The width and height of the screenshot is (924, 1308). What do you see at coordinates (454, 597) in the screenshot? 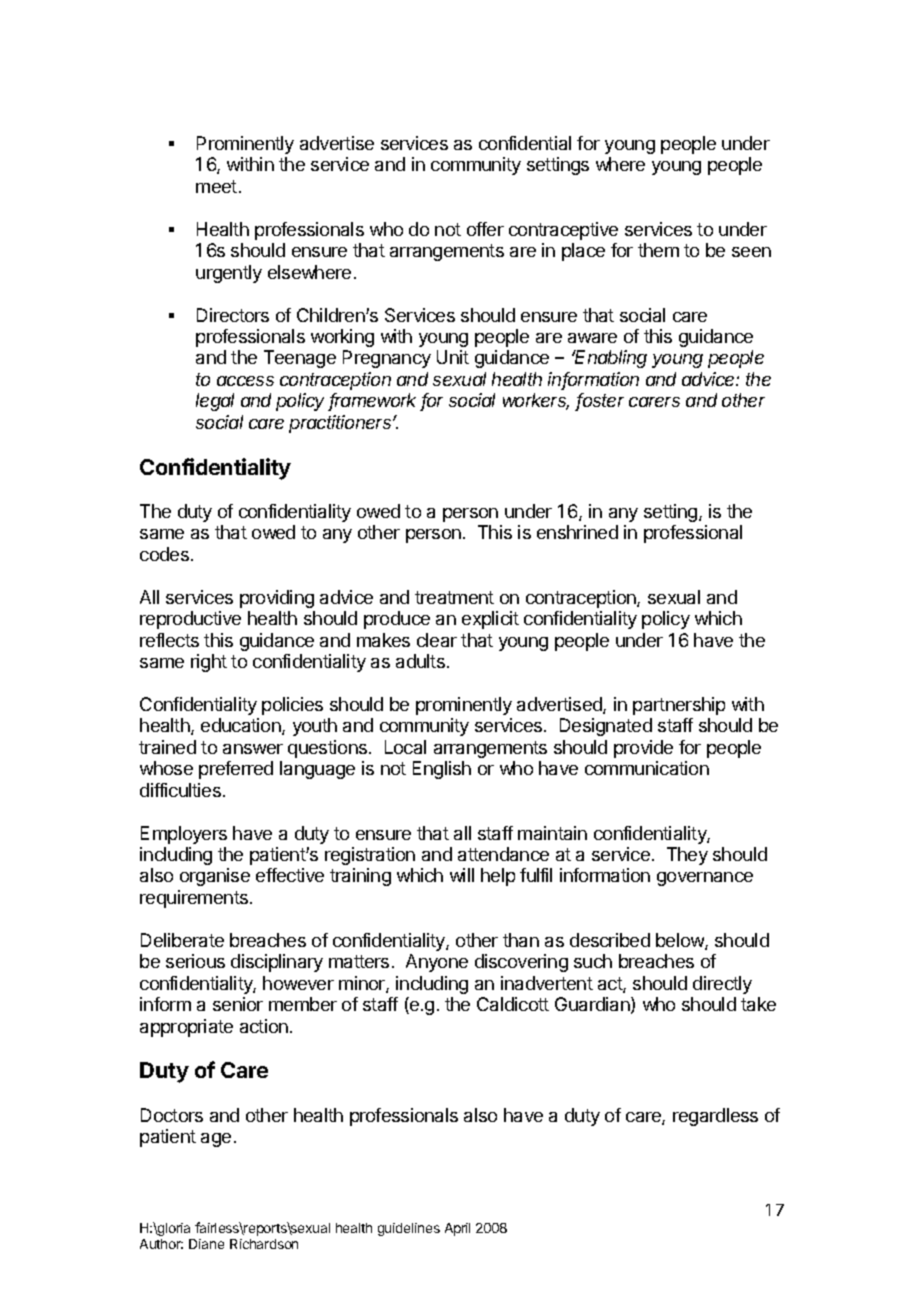
I see `treatment` at bounding box center [454, 597].
